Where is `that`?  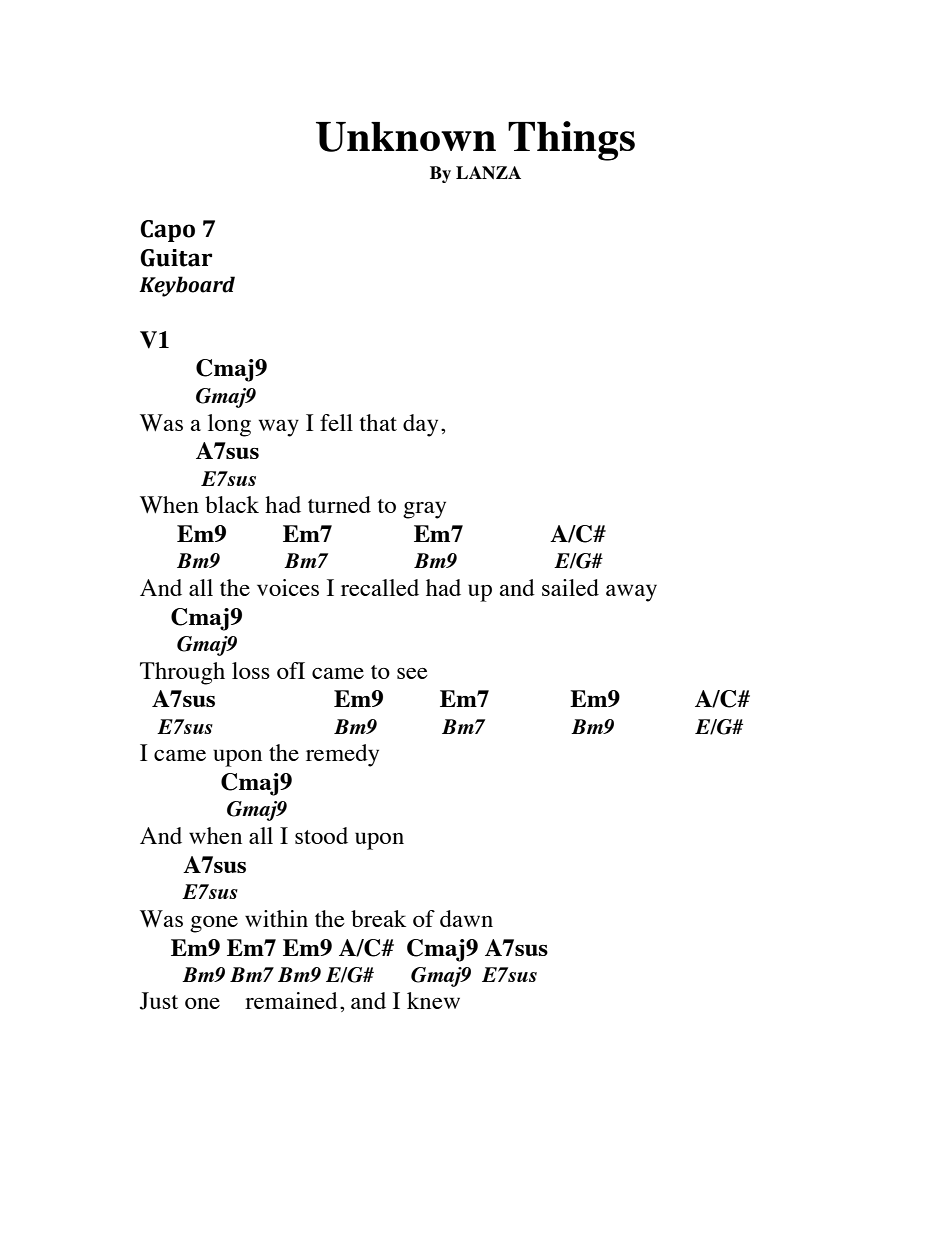 that is located at coordinates (378, 422).
